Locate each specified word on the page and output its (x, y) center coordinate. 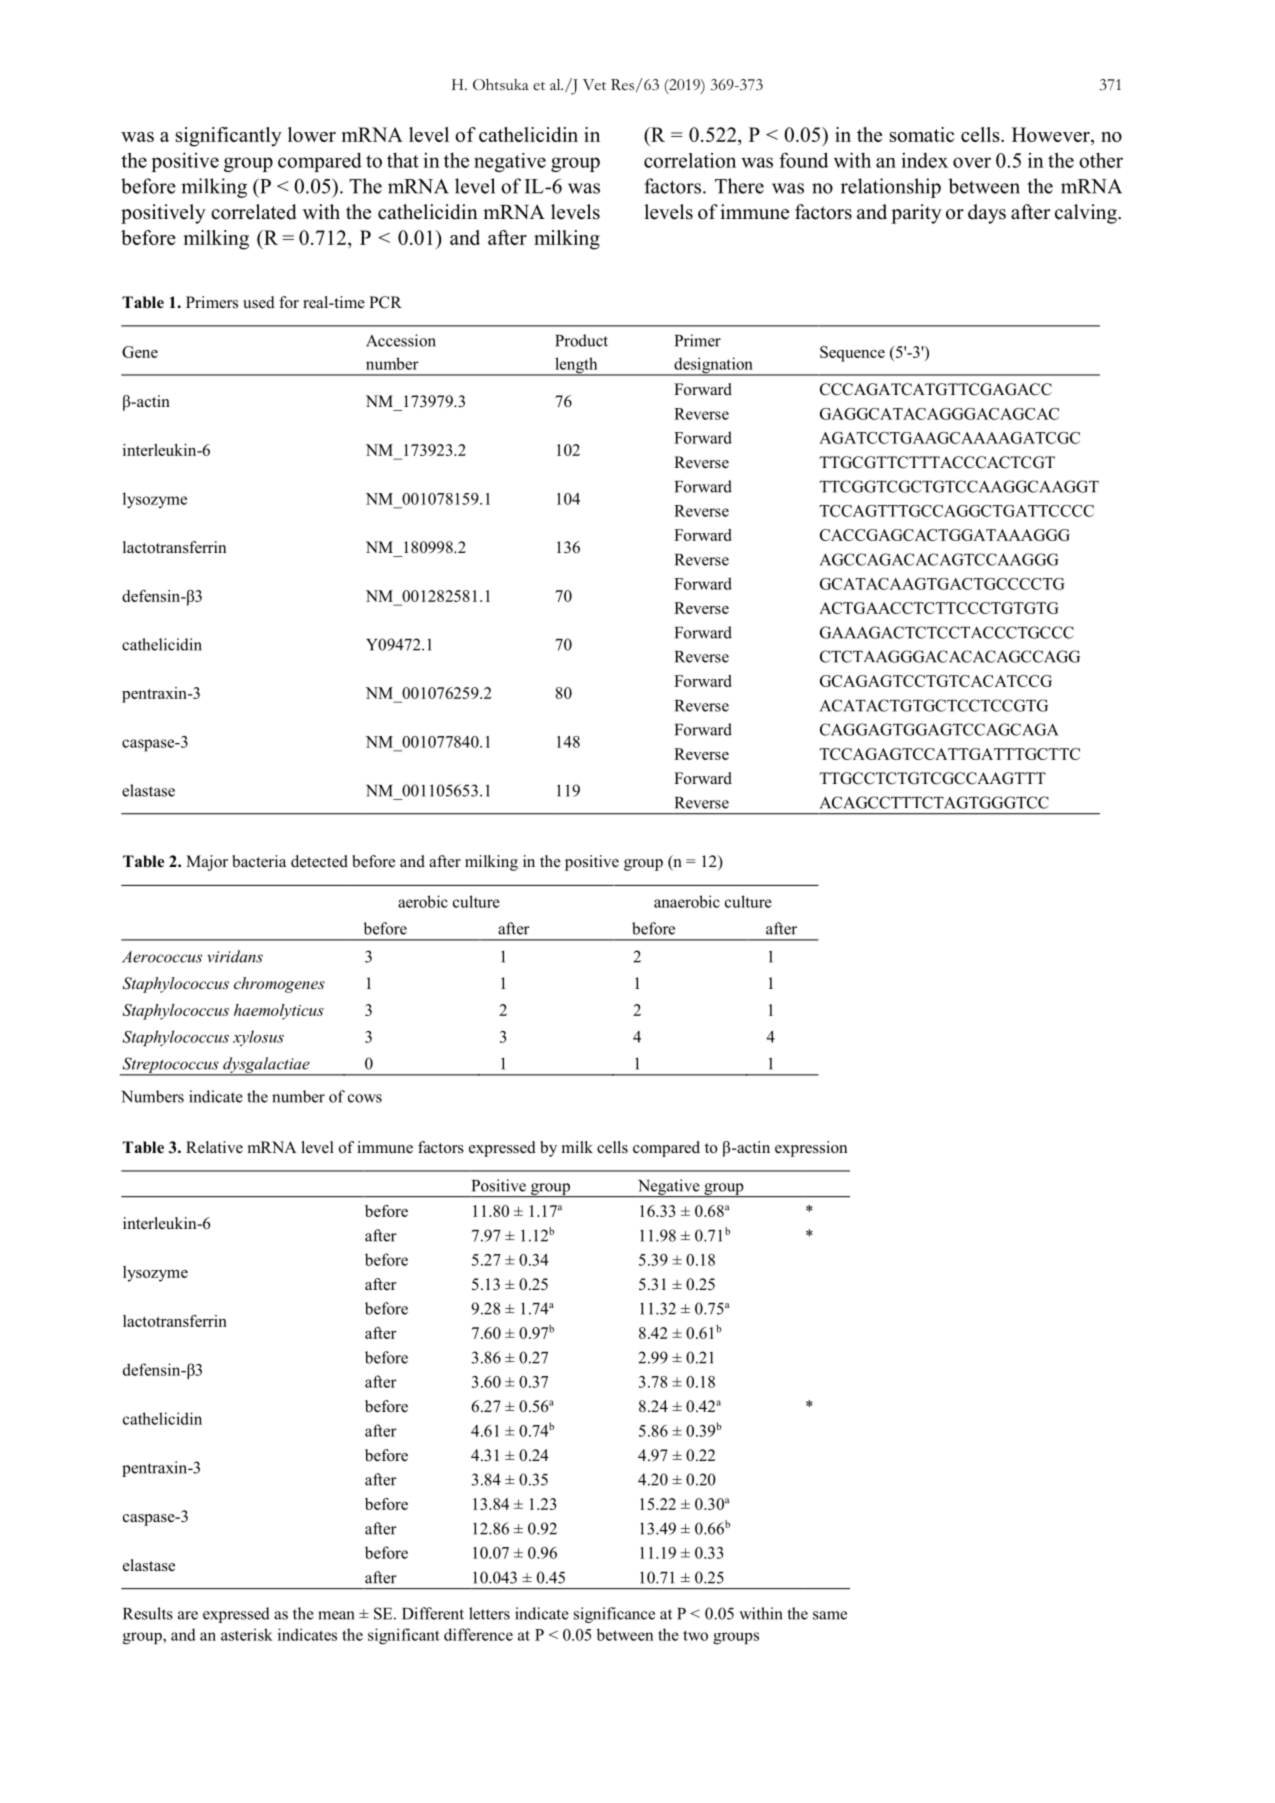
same (830, 1615)
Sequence (852, 354)
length (576, 366)
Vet (594, 84)
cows (365, 1098)
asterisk (247, 1634)
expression (811, 1149)
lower (312, 134)
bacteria (259, 861)
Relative (214, 1147)
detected (319, 861)
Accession (401, 340)
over (972, 162)
